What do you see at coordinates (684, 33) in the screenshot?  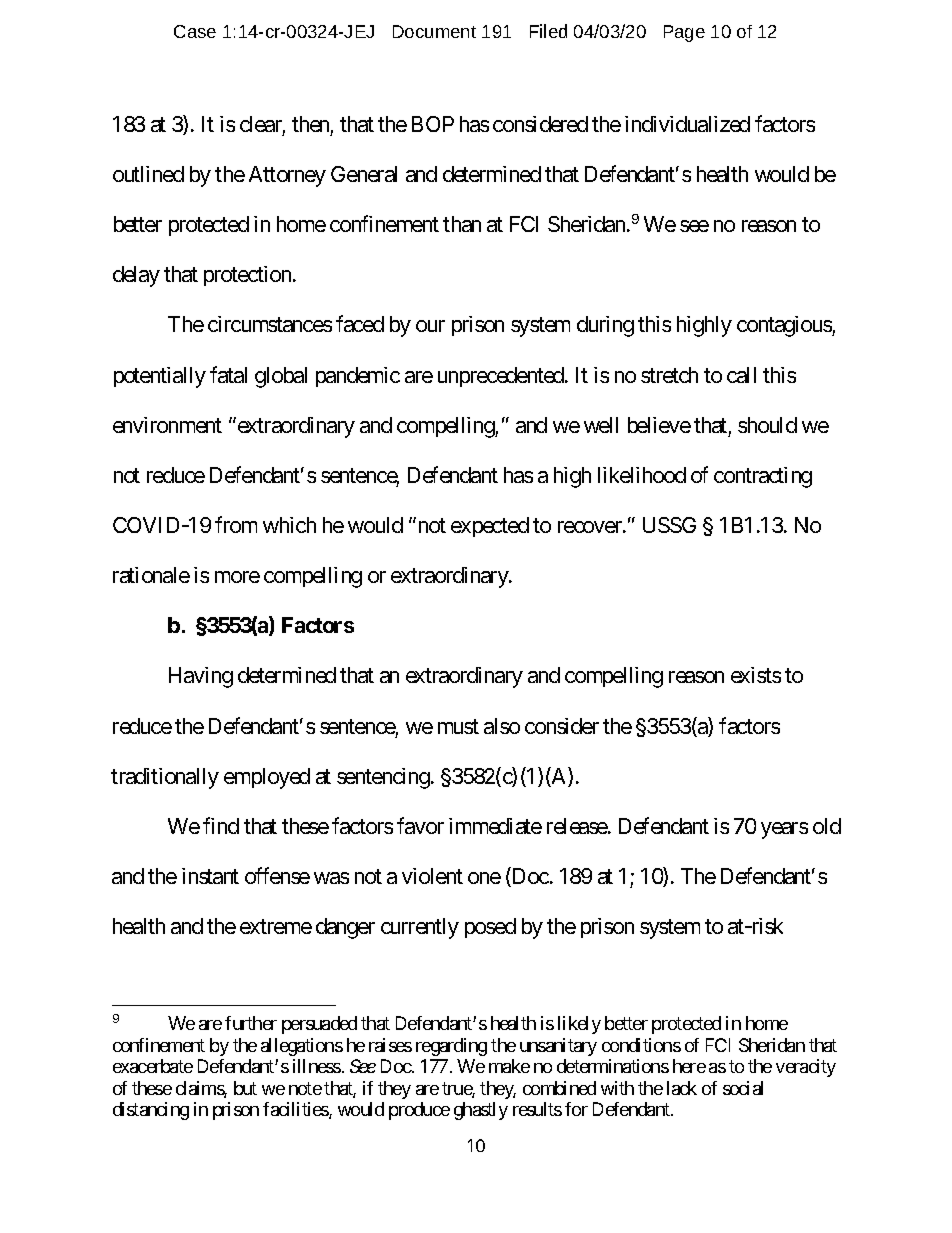 I see `Page` at bounding box center [684, 33].
